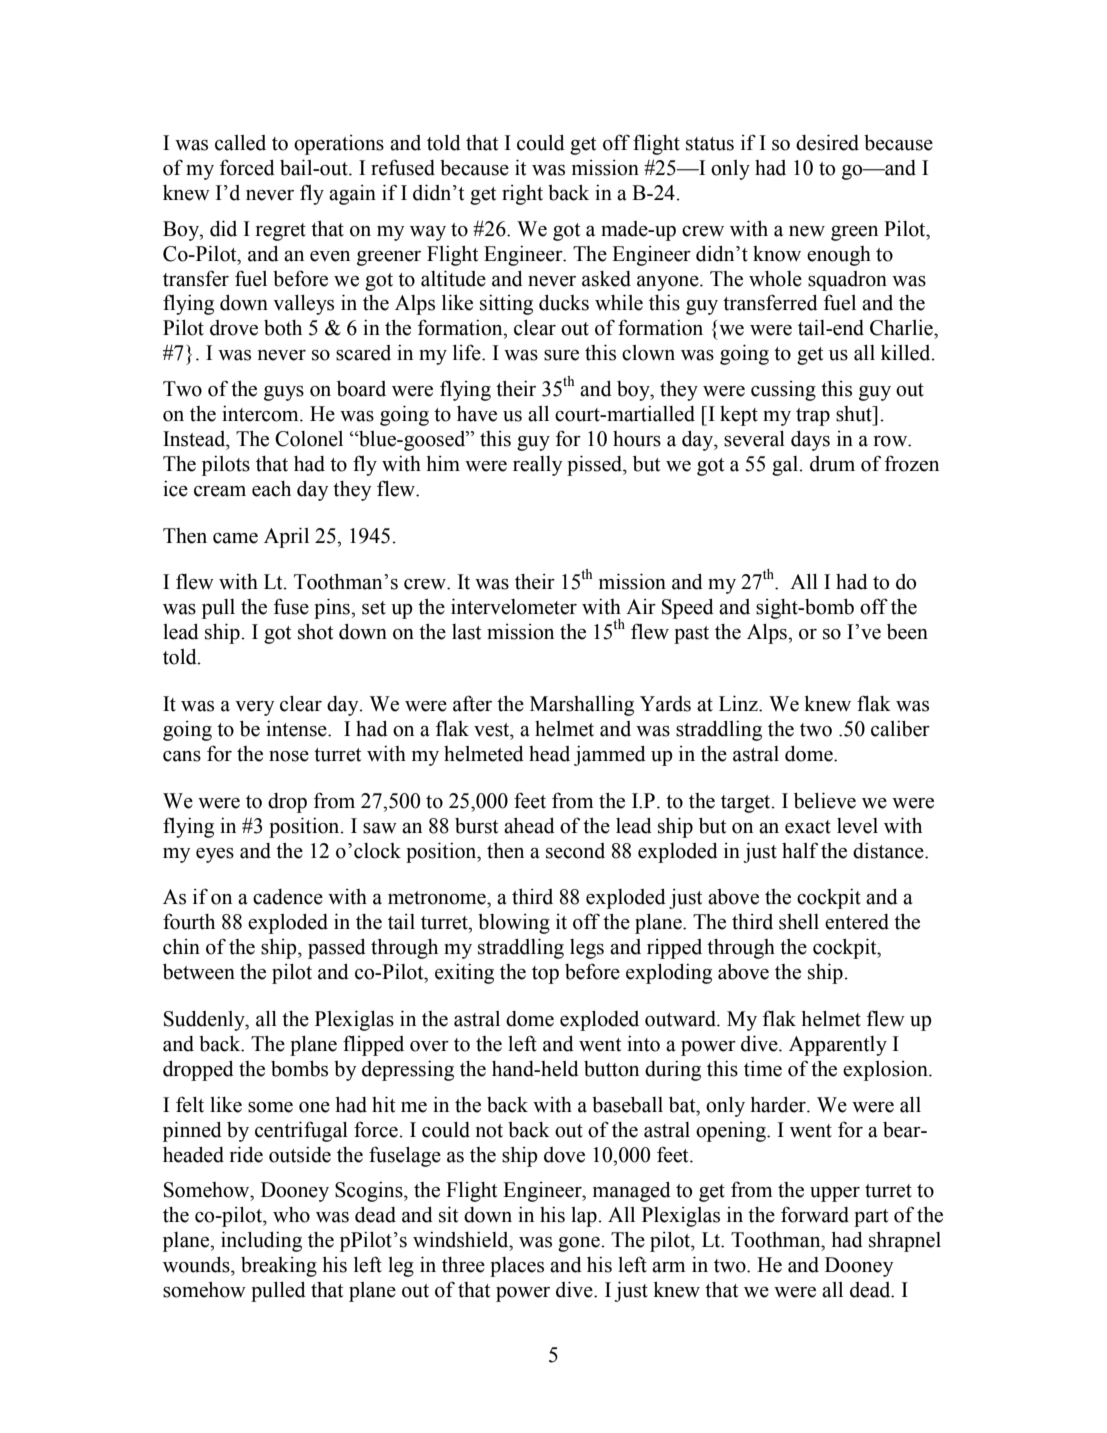 Image resolution: width=1107 pixels, height=1433 pixels. What do you see at coordinates (813, 417) in the screenshot?
I see `trap` at bounding box center [813, 417].
